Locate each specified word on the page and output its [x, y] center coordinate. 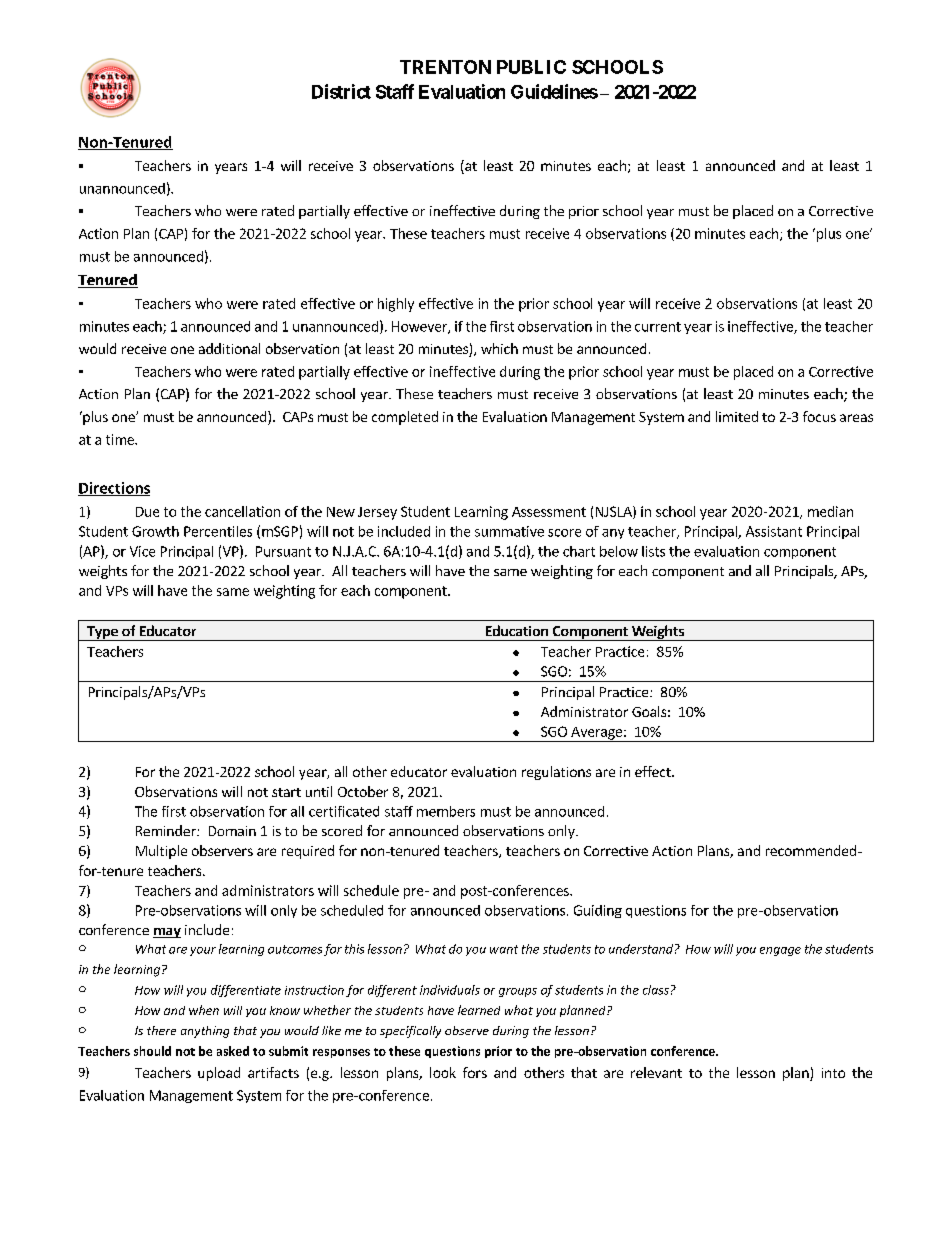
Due [147, 512]
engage [780, 951]
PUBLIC [531, 67]
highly [396, 305]
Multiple [161, 852]
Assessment [549, 512]
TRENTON [445, 67]
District [341, 91]
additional [229, 348]
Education [517, 630]
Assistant [774, 531]
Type [102, 633]
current [658, 327]
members [446, 811]
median [830, 511]
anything [205, 1032]
